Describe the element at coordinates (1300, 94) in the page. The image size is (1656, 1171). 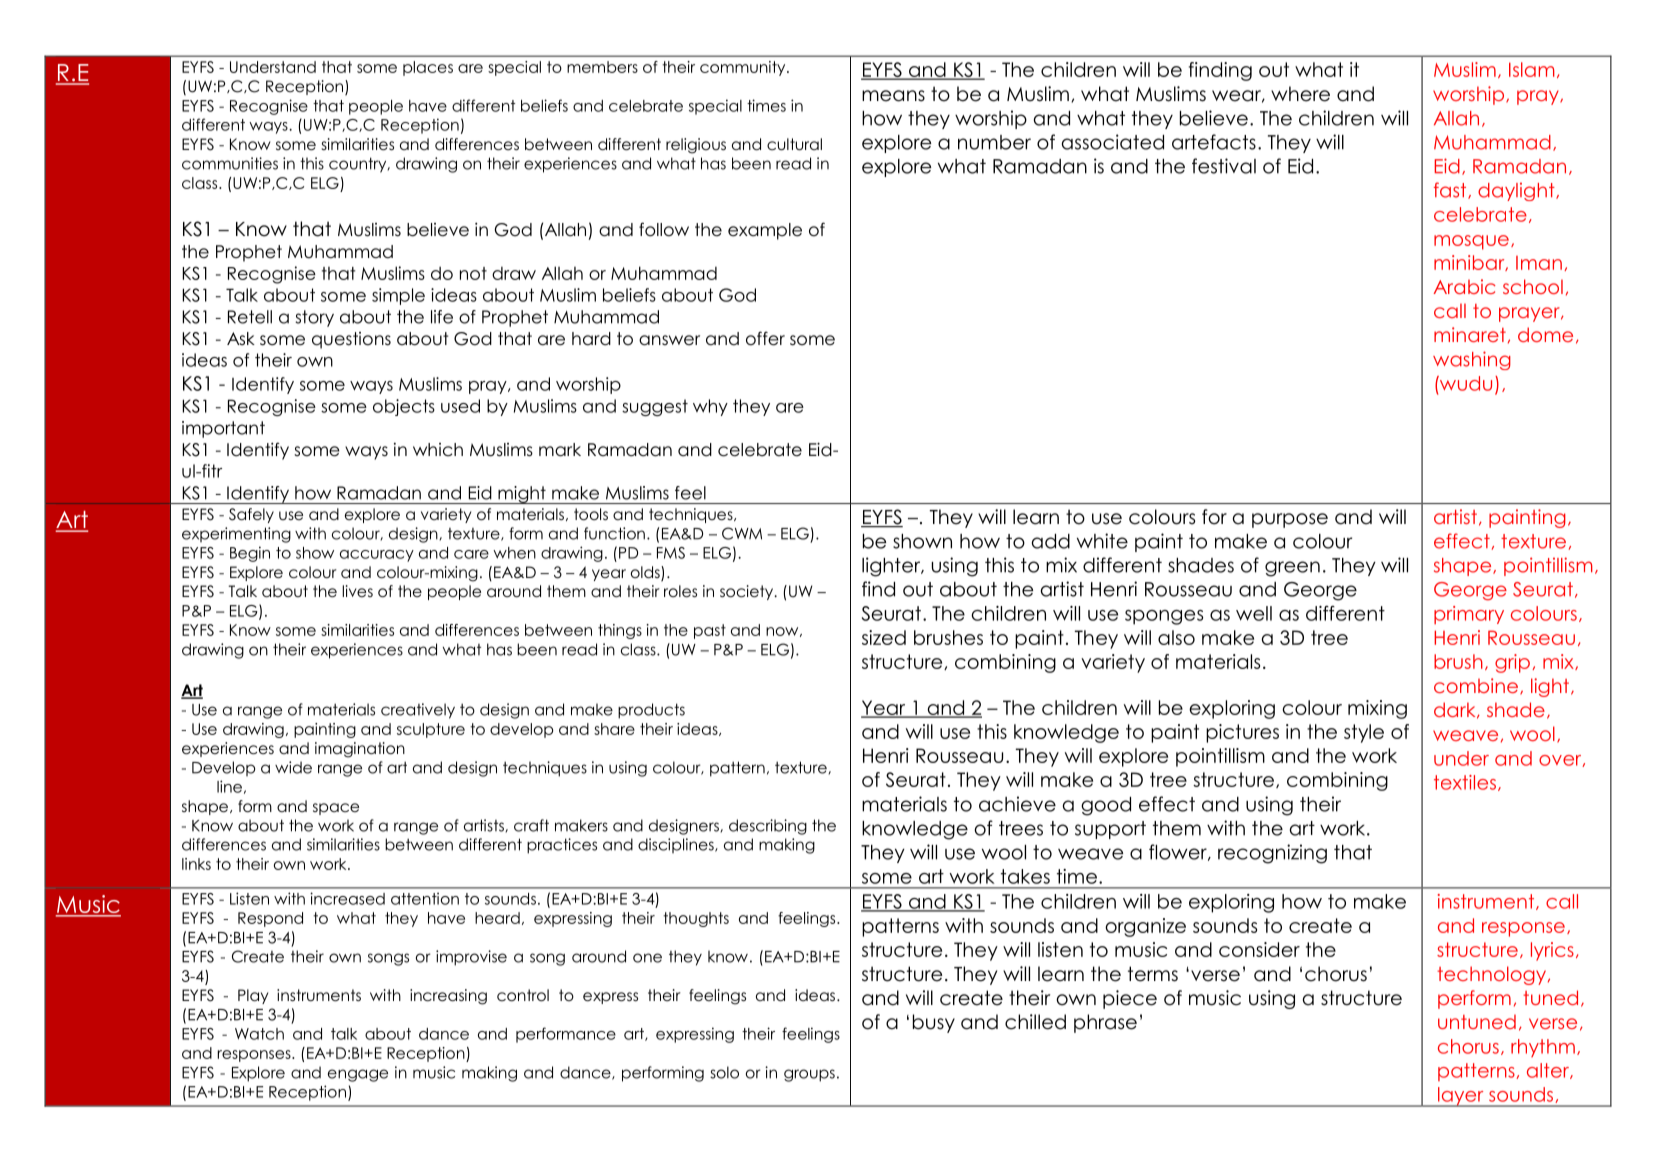
I see `where` at that location.
